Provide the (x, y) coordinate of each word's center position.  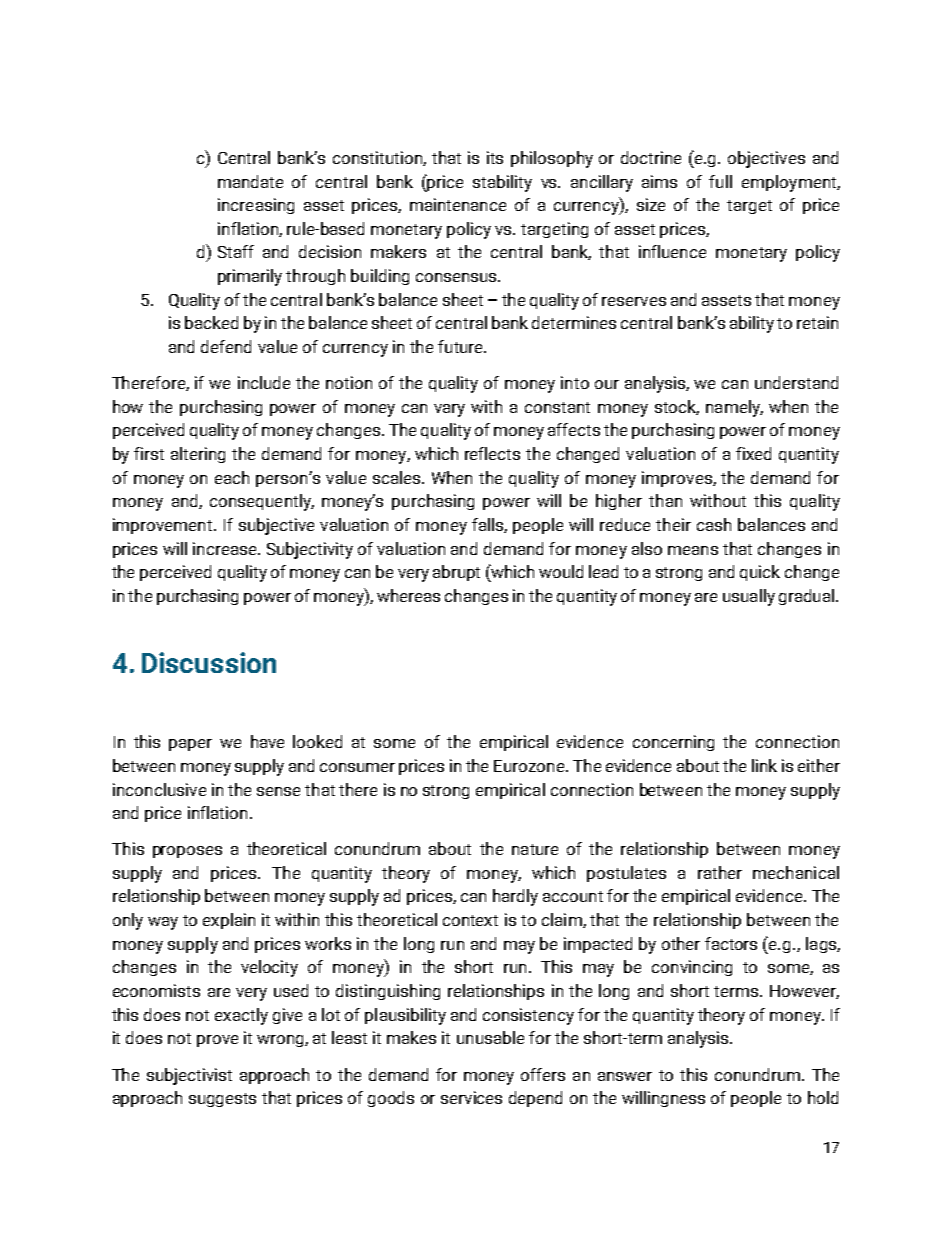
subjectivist (189, 1076)
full (720, 181)
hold (823, 1097)
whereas (408, 595)
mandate (250, 181)
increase (226, 548)
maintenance (458, 204)
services (471, 1097)
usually (749, 597)
